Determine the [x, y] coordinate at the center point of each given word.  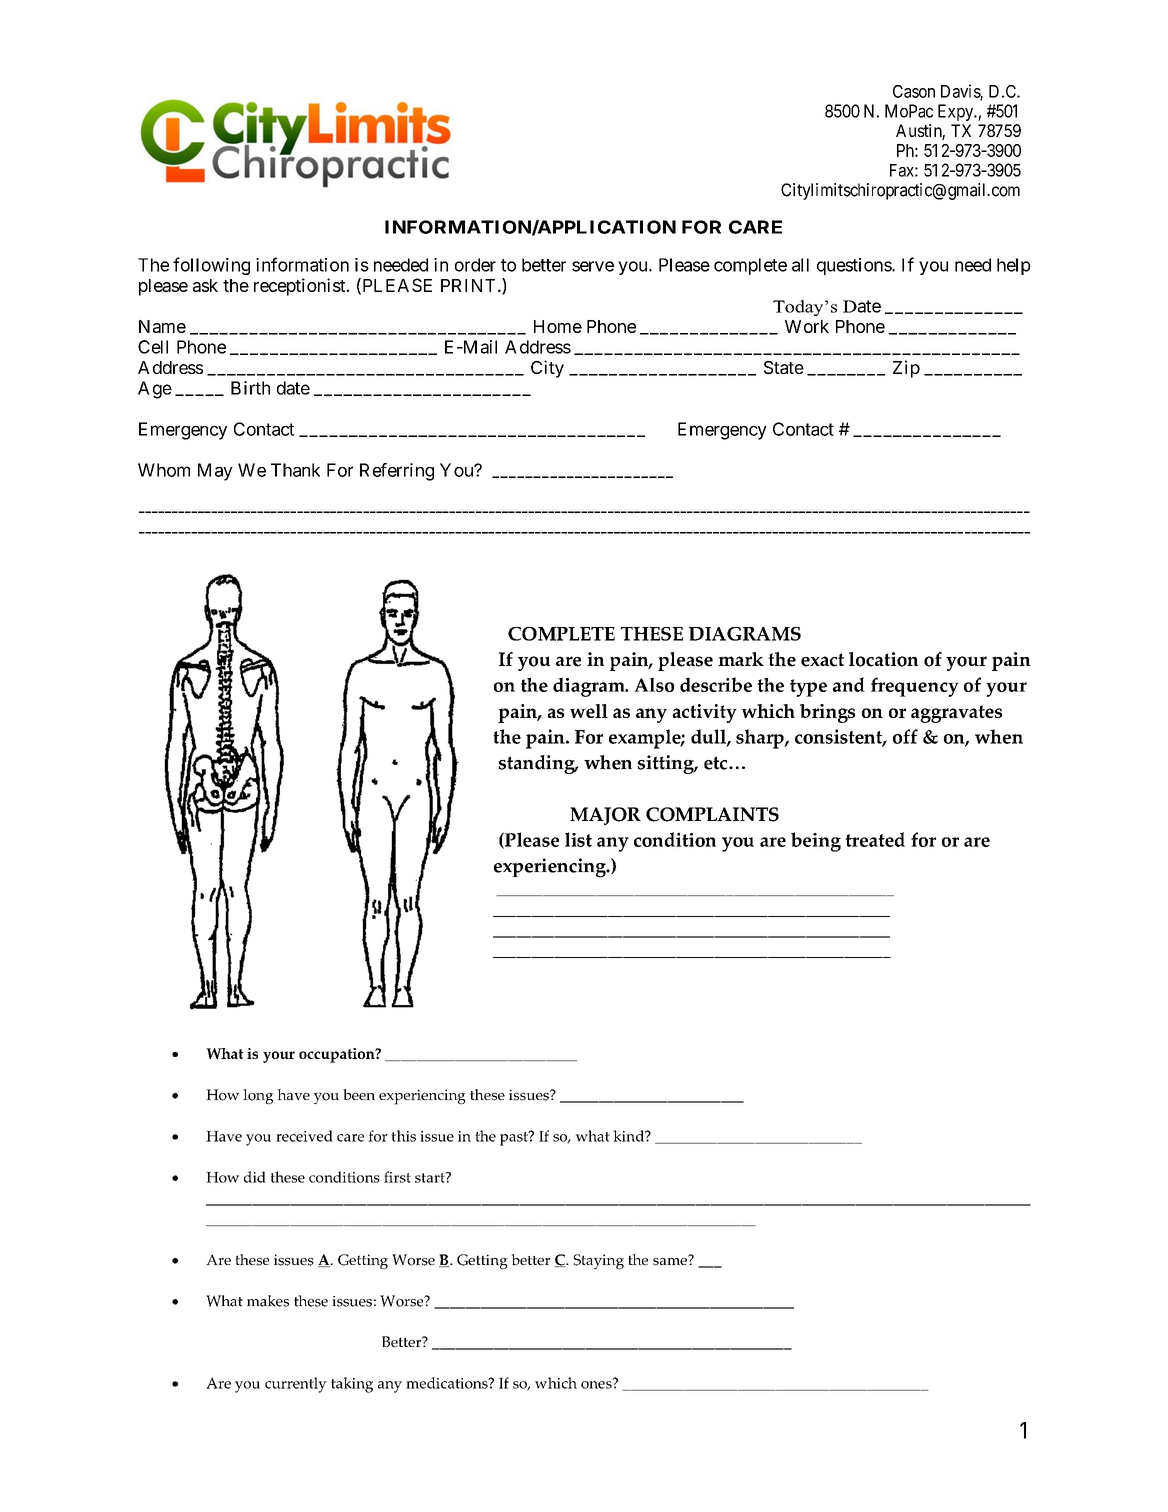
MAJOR [605, 816]
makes [268, 1301]
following [211, 266]
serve [593, 266]
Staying [599, 1261]
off [905, 736]
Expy [957, 112]
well [589, 711]
